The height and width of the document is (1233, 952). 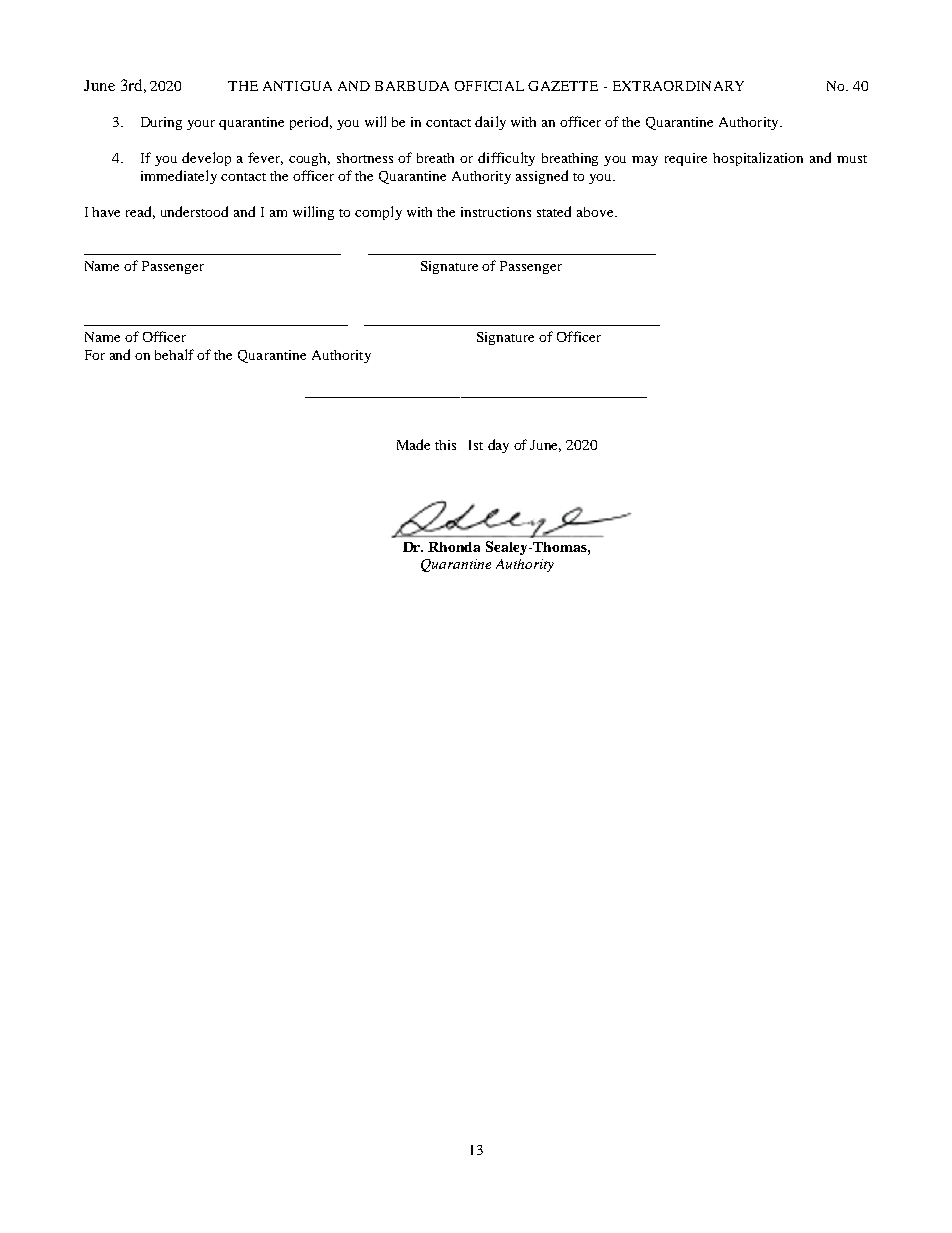 I want to click on Made, so click(x=413, y=444).
